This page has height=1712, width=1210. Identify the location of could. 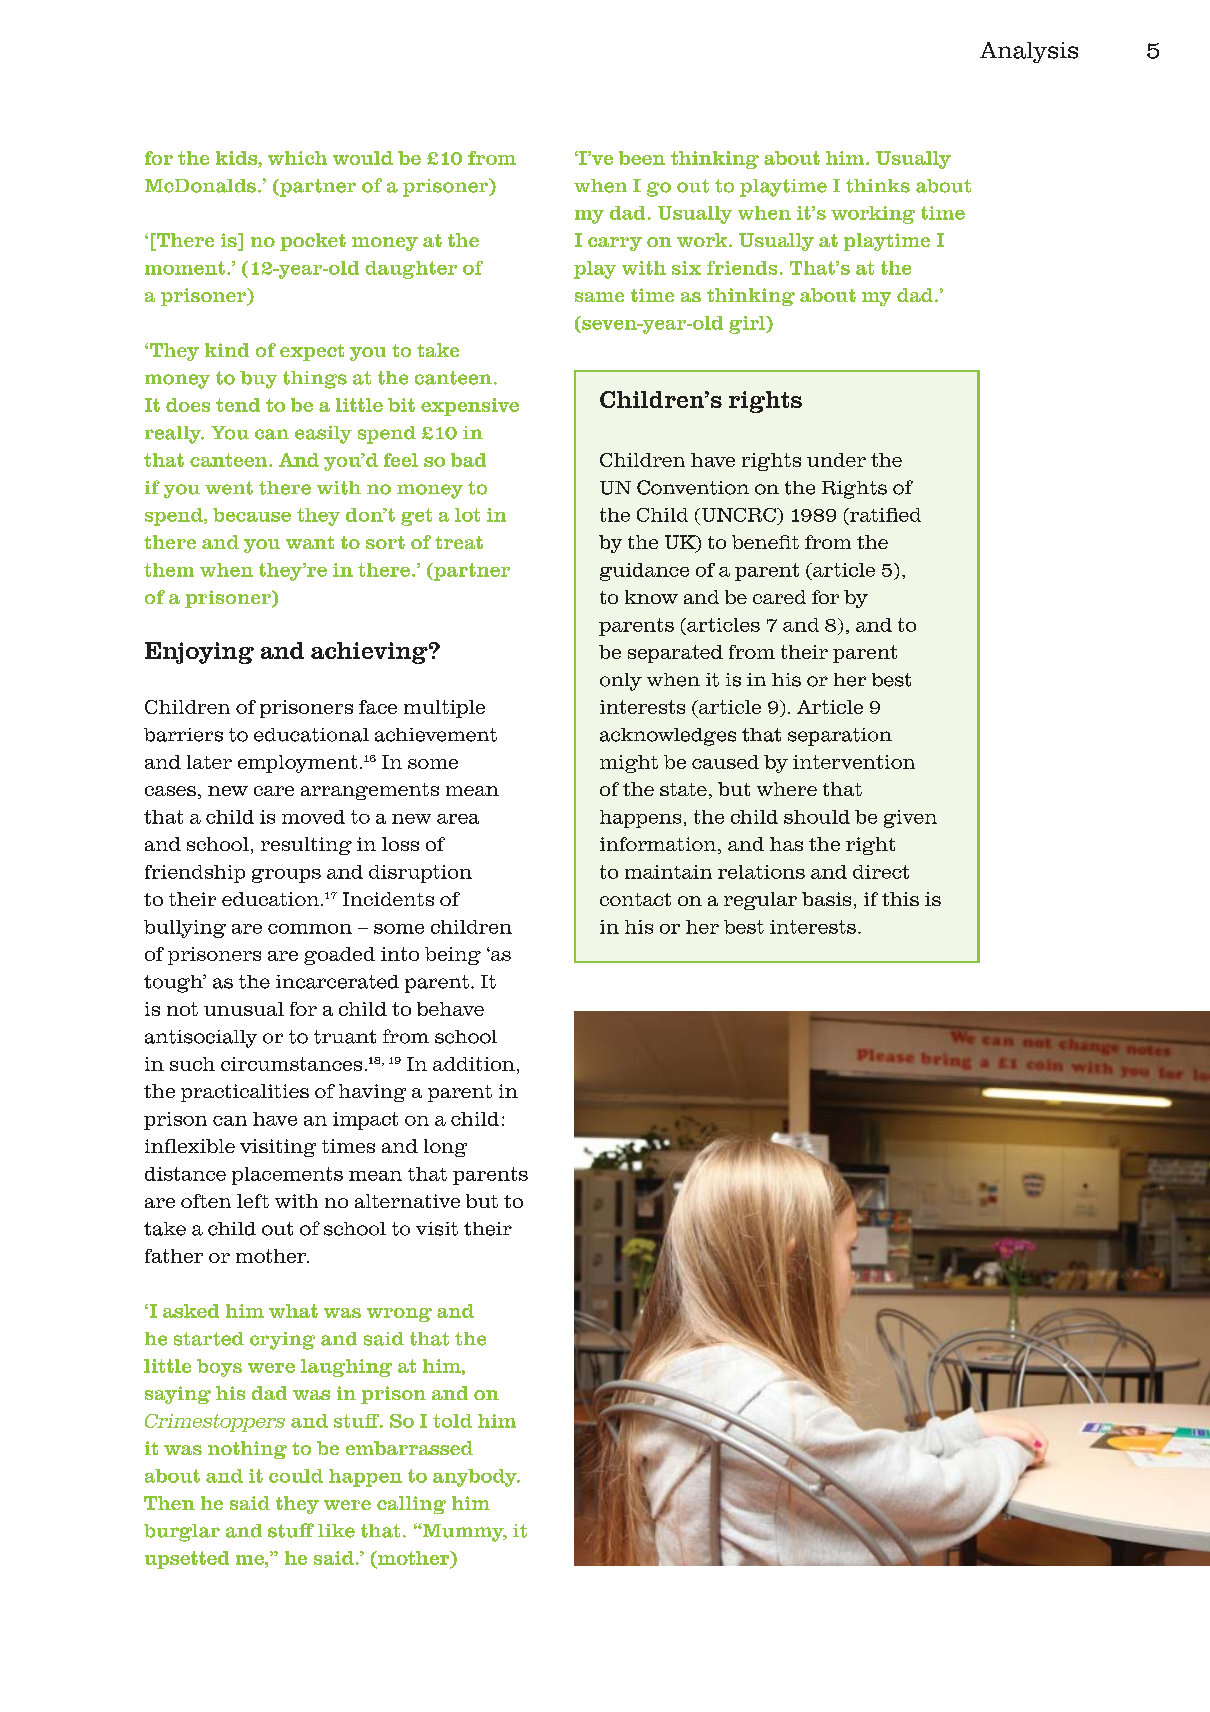
(296, 1476).
